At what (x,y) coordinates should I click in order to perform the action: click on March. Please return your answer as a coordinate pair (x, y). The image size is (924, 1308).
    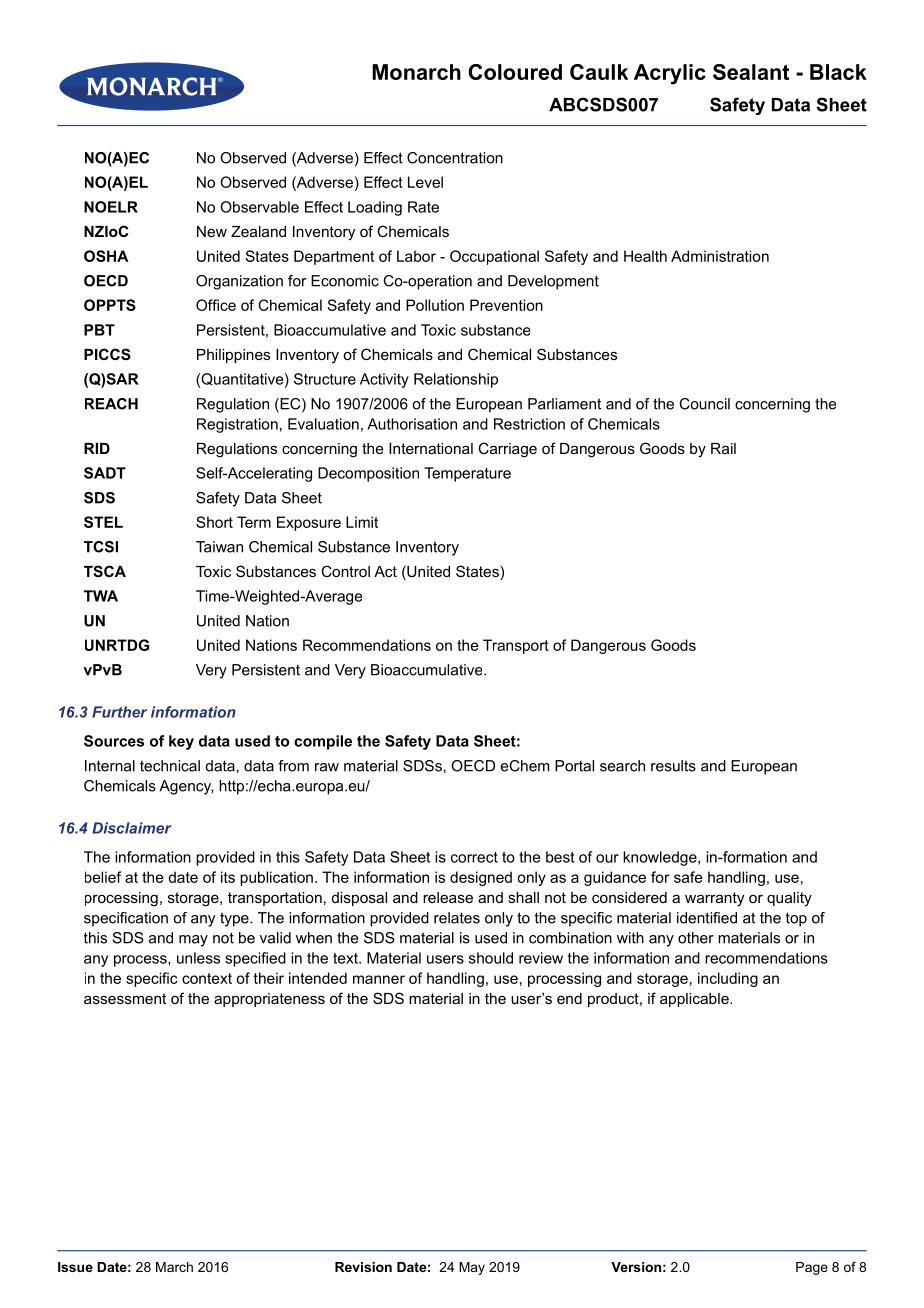
    Looking at the image, I should click on (174, 1267).
